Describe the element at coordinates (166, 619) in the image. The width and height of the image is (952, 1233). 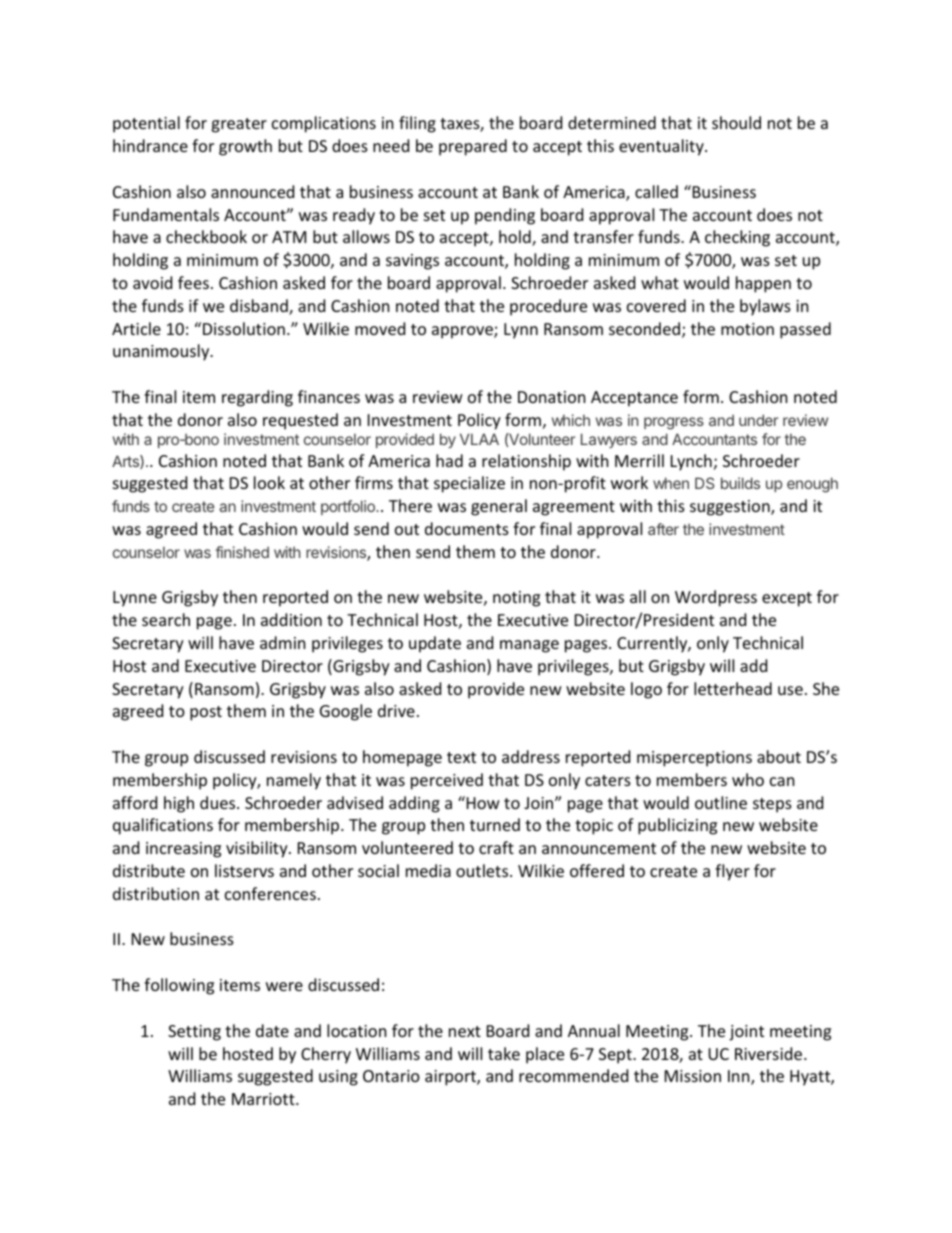
I see `search` at that location.
